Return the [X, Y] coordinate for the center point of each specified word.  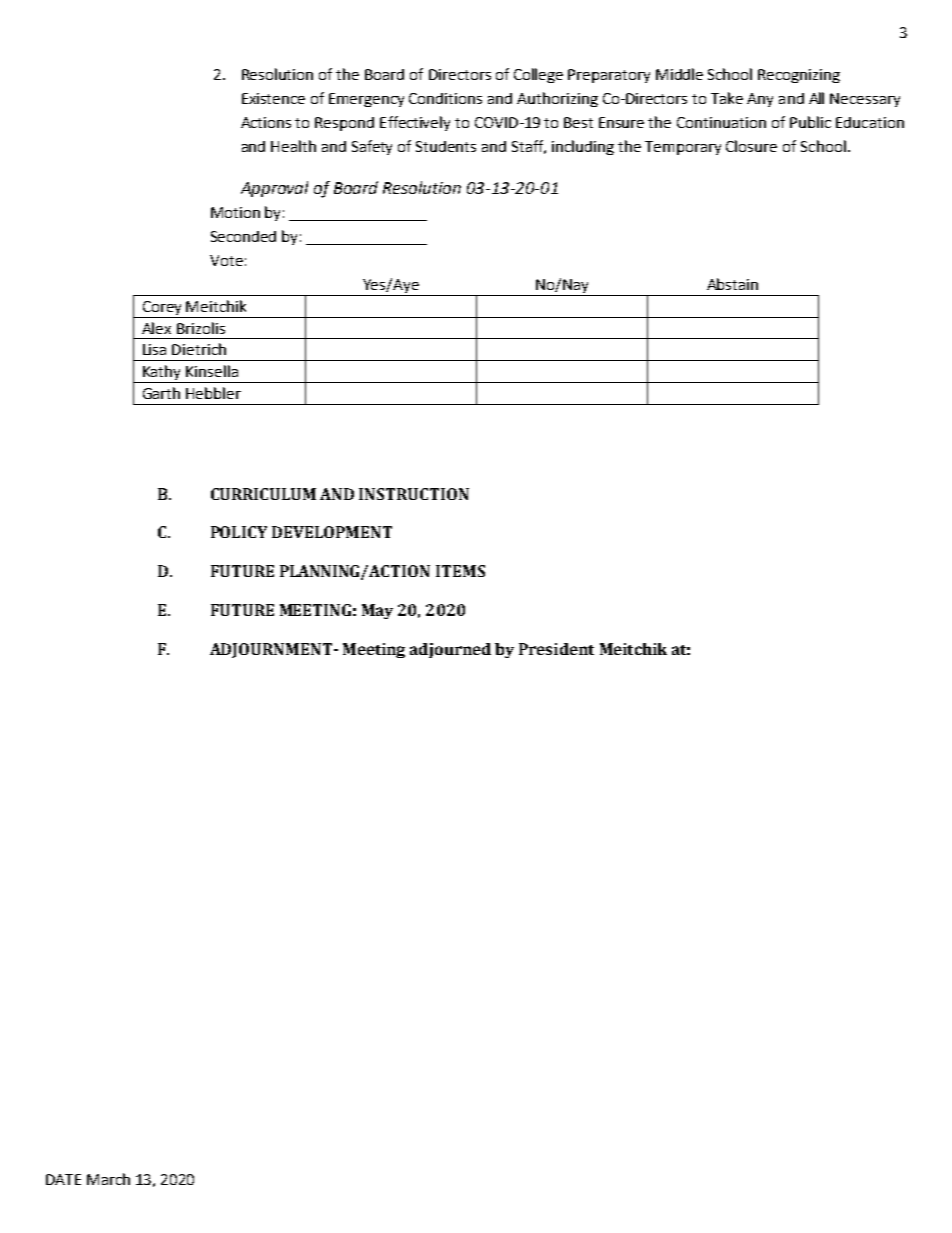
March [108, 1179]
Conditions [445, 98]
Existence [273, 98]
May [377, 611]
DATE [63, 1179]
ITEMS [460, 571]
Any [760, 100]
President [556, 649]
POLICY [239, 532]
